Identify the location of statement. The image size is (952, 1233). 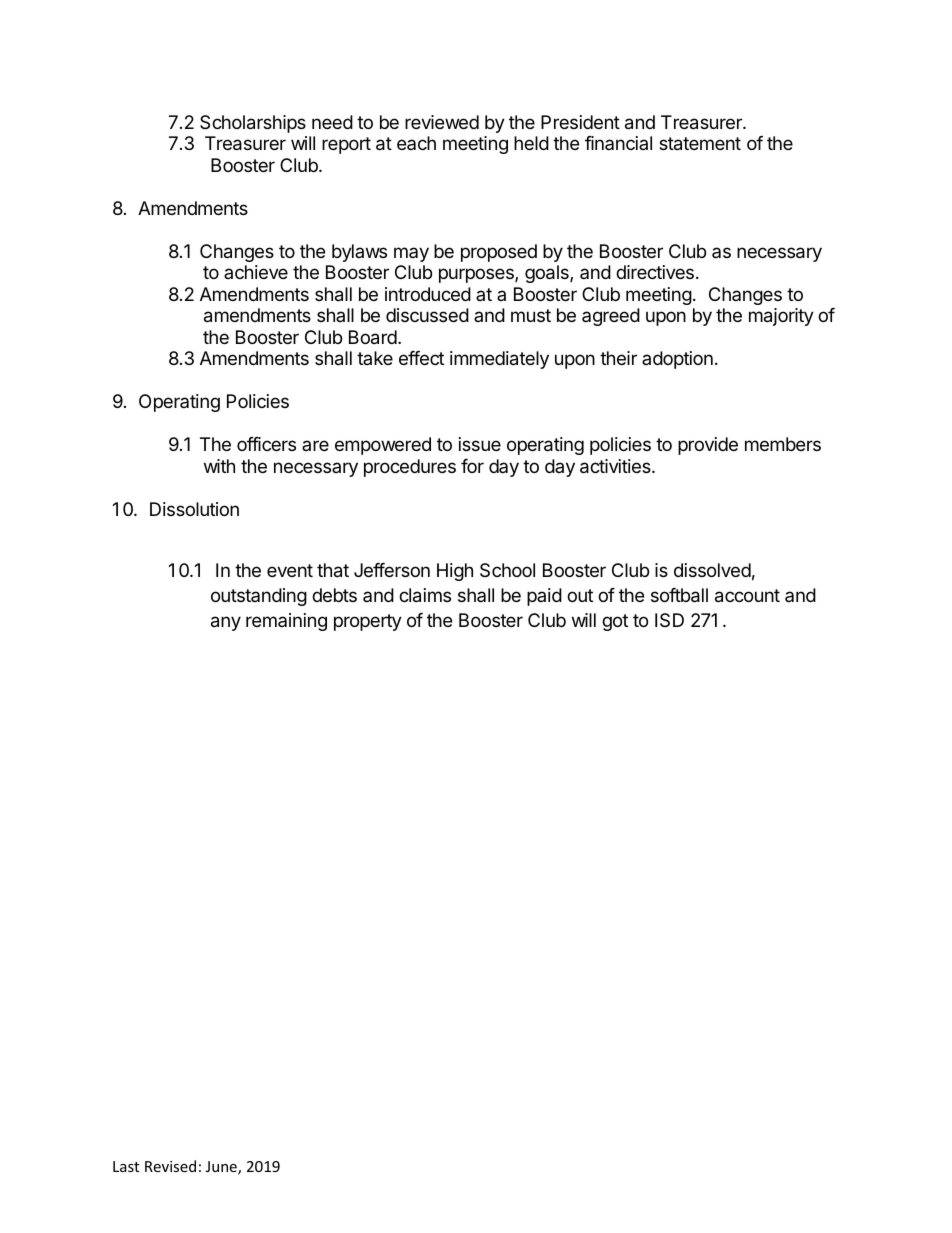
(700, 144).
